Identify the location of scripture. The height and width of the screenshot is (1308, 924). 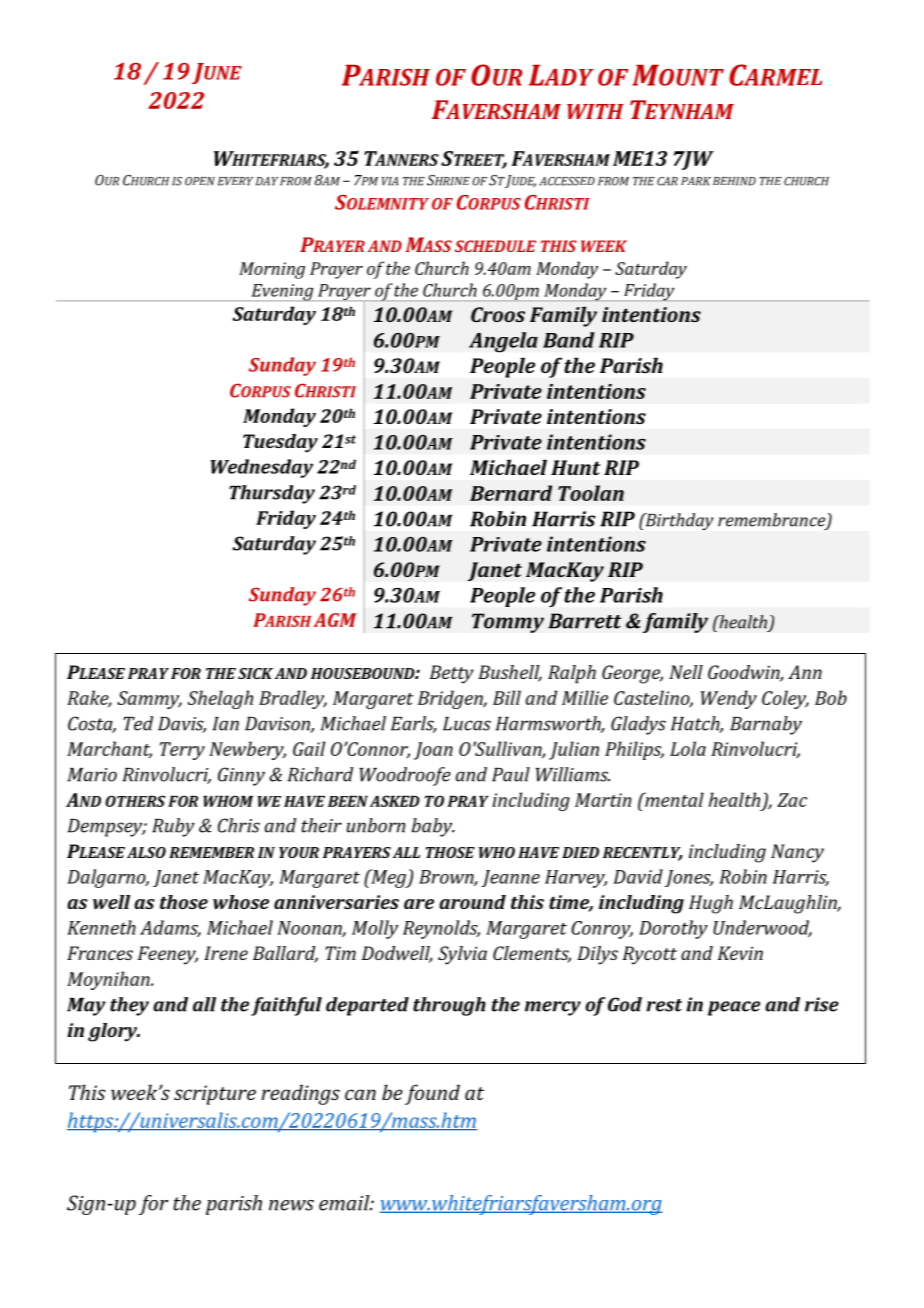
(215, 1095).
